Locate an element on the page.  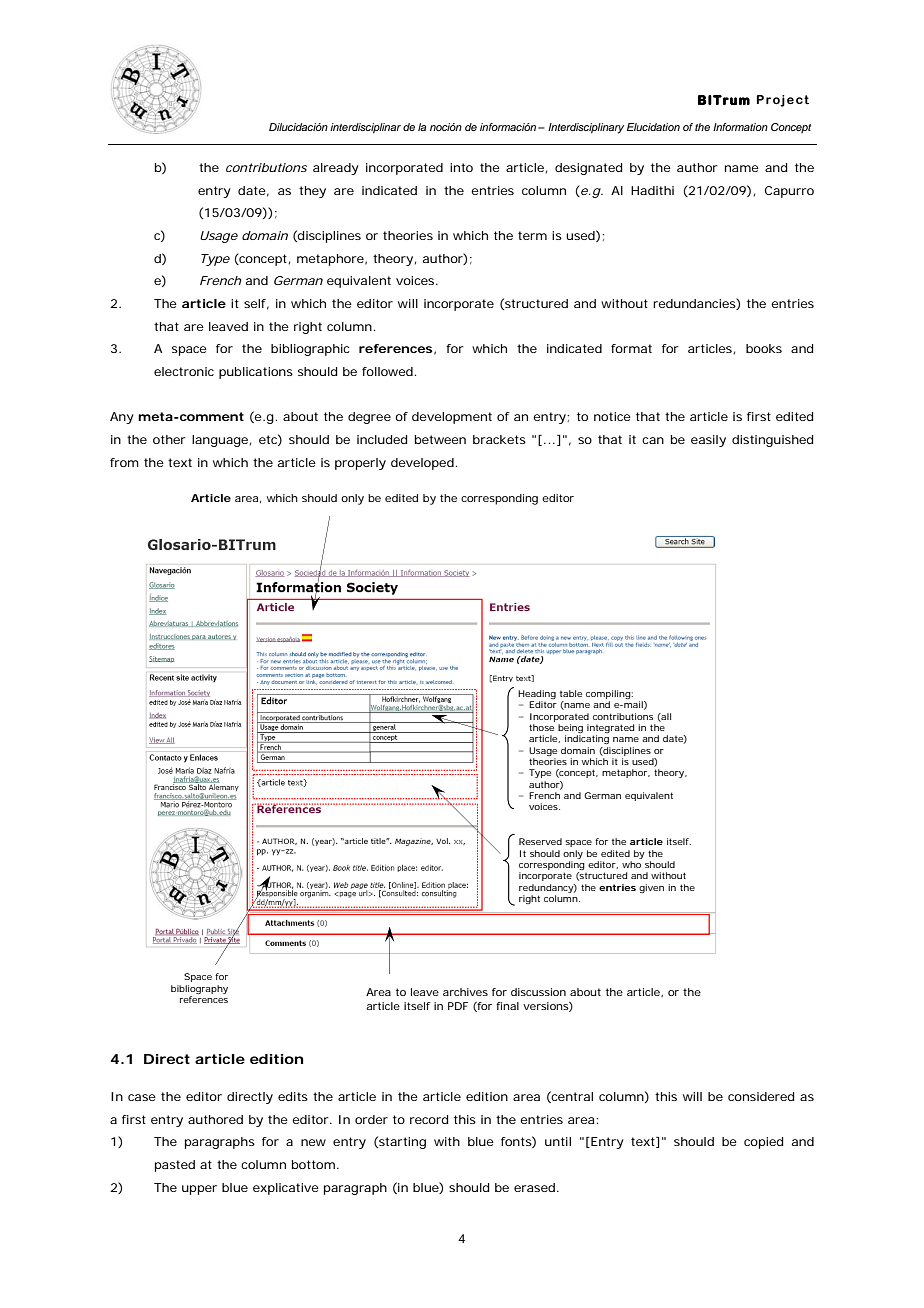
bibliography is located at coordinates (199, 989).
